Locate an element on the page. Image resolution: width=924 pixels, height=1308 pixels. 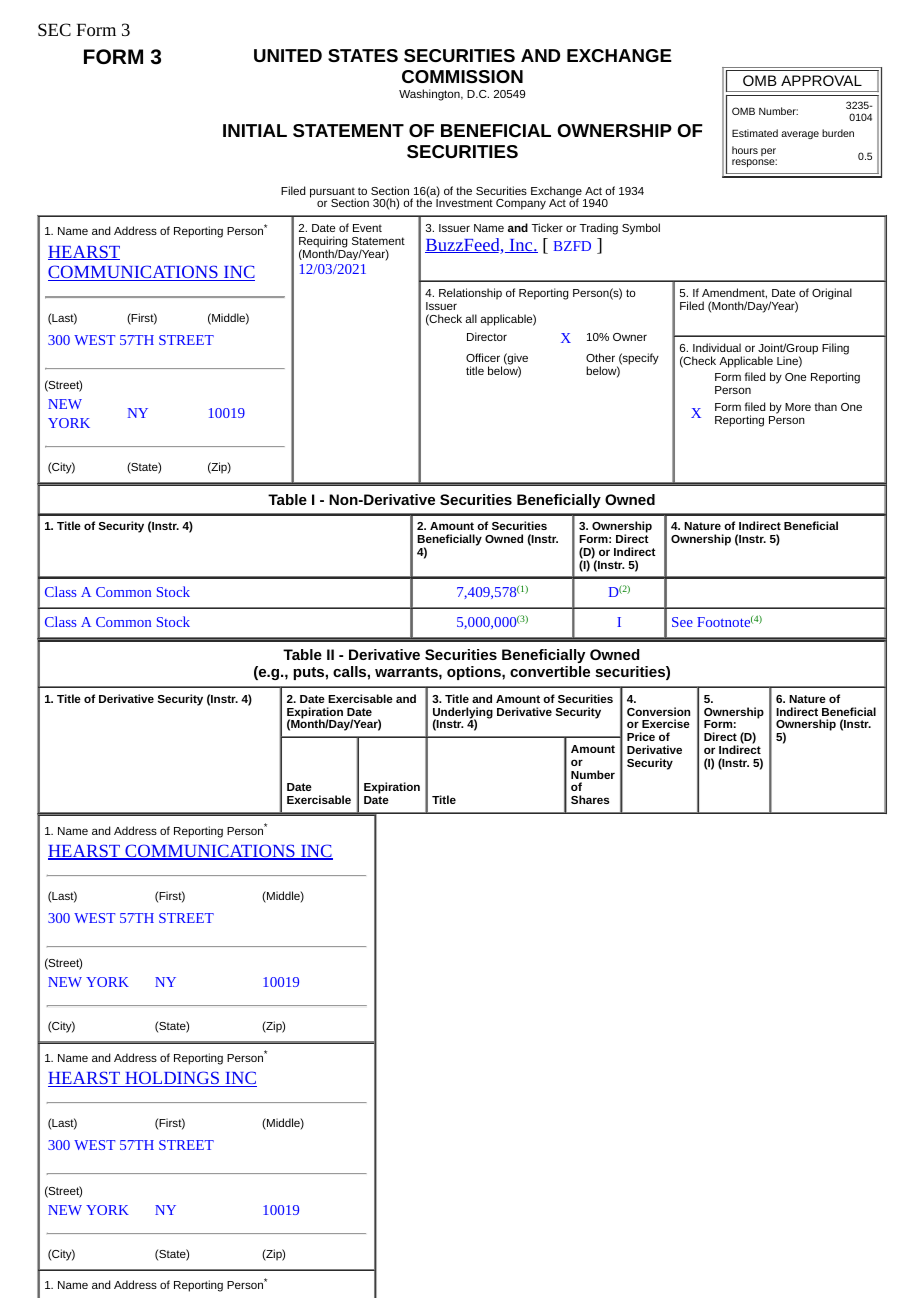
HOLDINGS is located at coordinates (172, 1079).
